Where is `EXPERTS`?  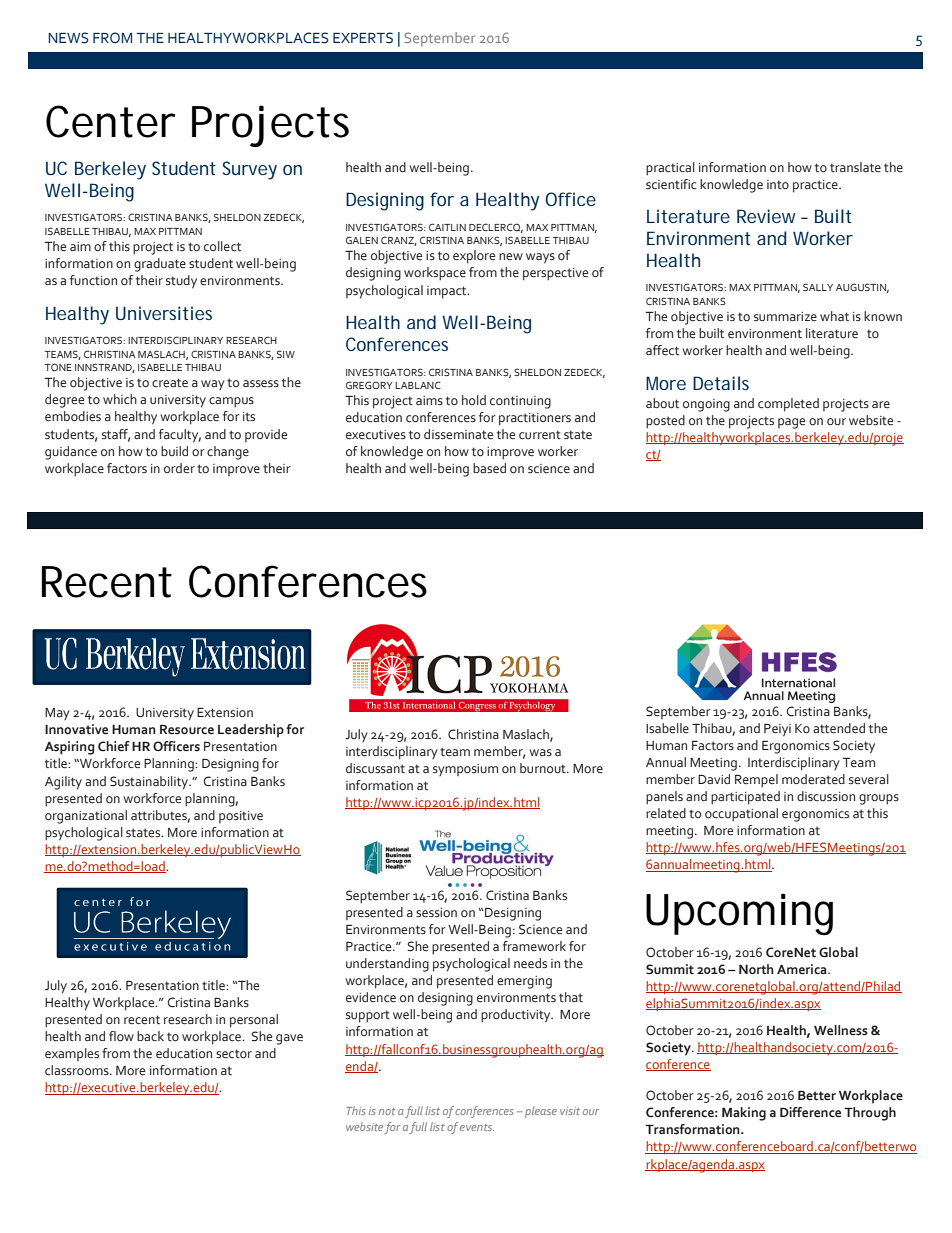
EXPERTS is located at coordinates (363, 38).
